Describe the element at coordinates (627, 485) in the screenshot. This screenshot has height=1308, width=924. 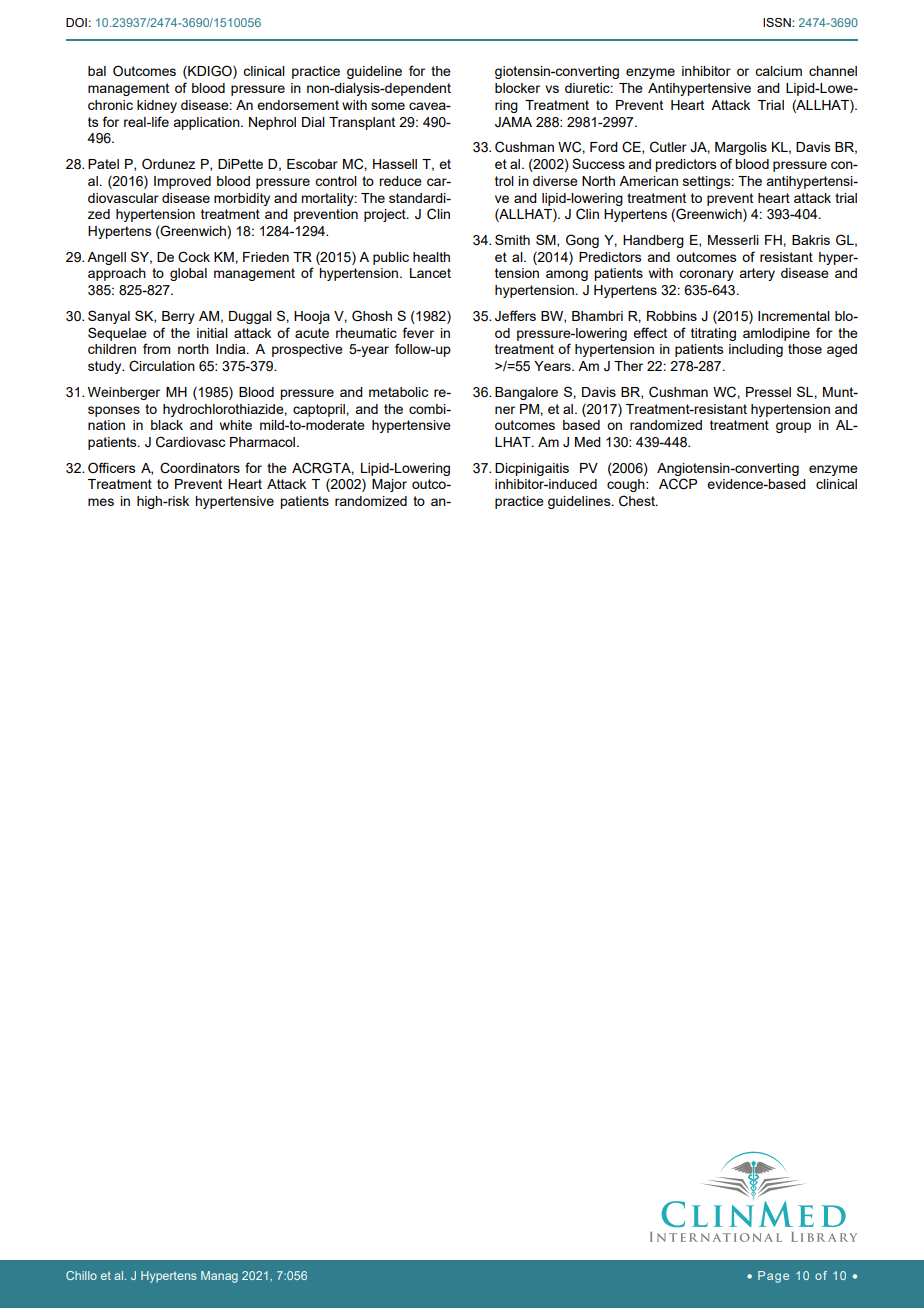
I see `cough` at that location.
